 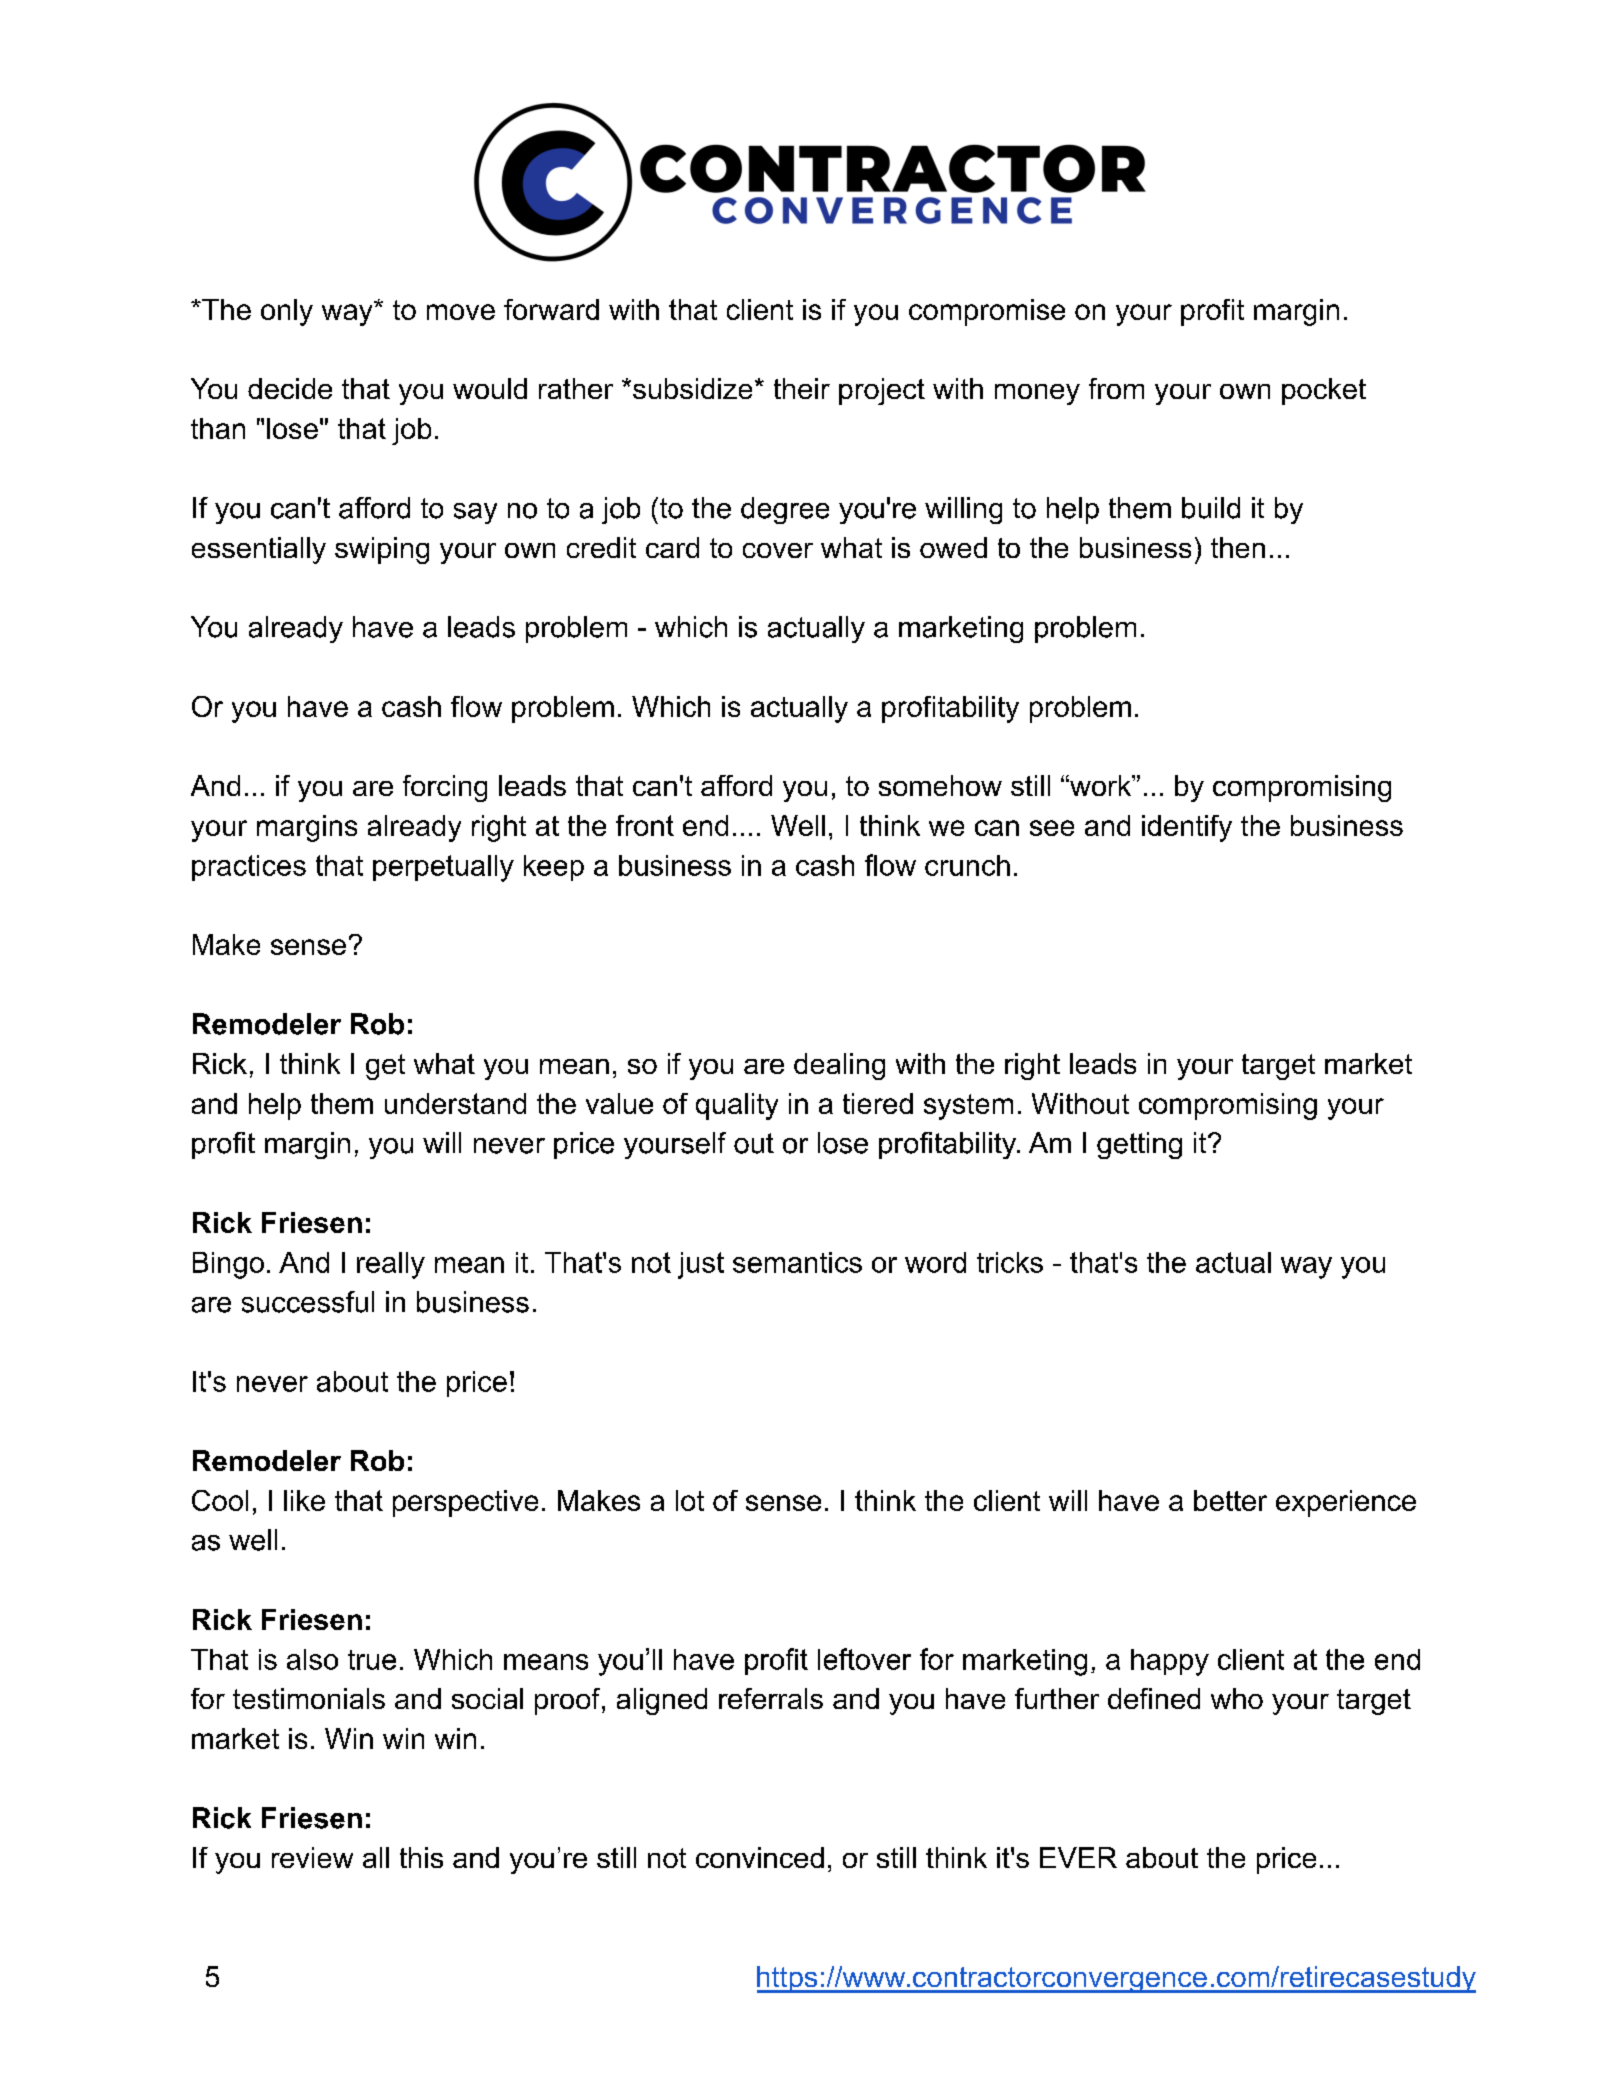 I want to click on front, so click(x=645, y=825).
